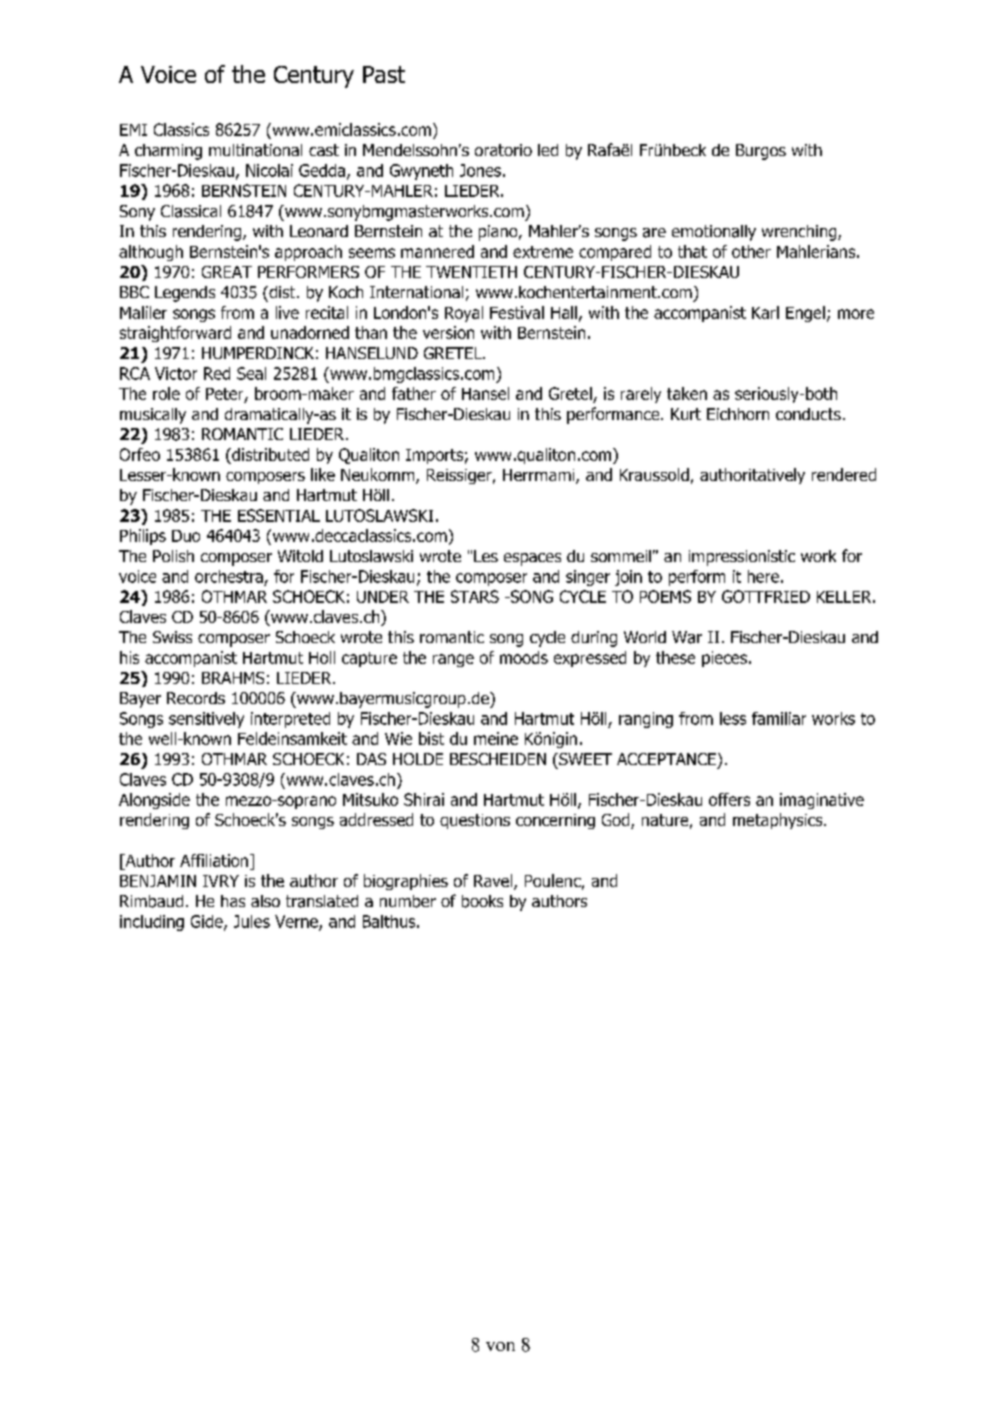 The height and width of the document is (1416, 1001). I want to click on sensitively, so click(206, 720).
